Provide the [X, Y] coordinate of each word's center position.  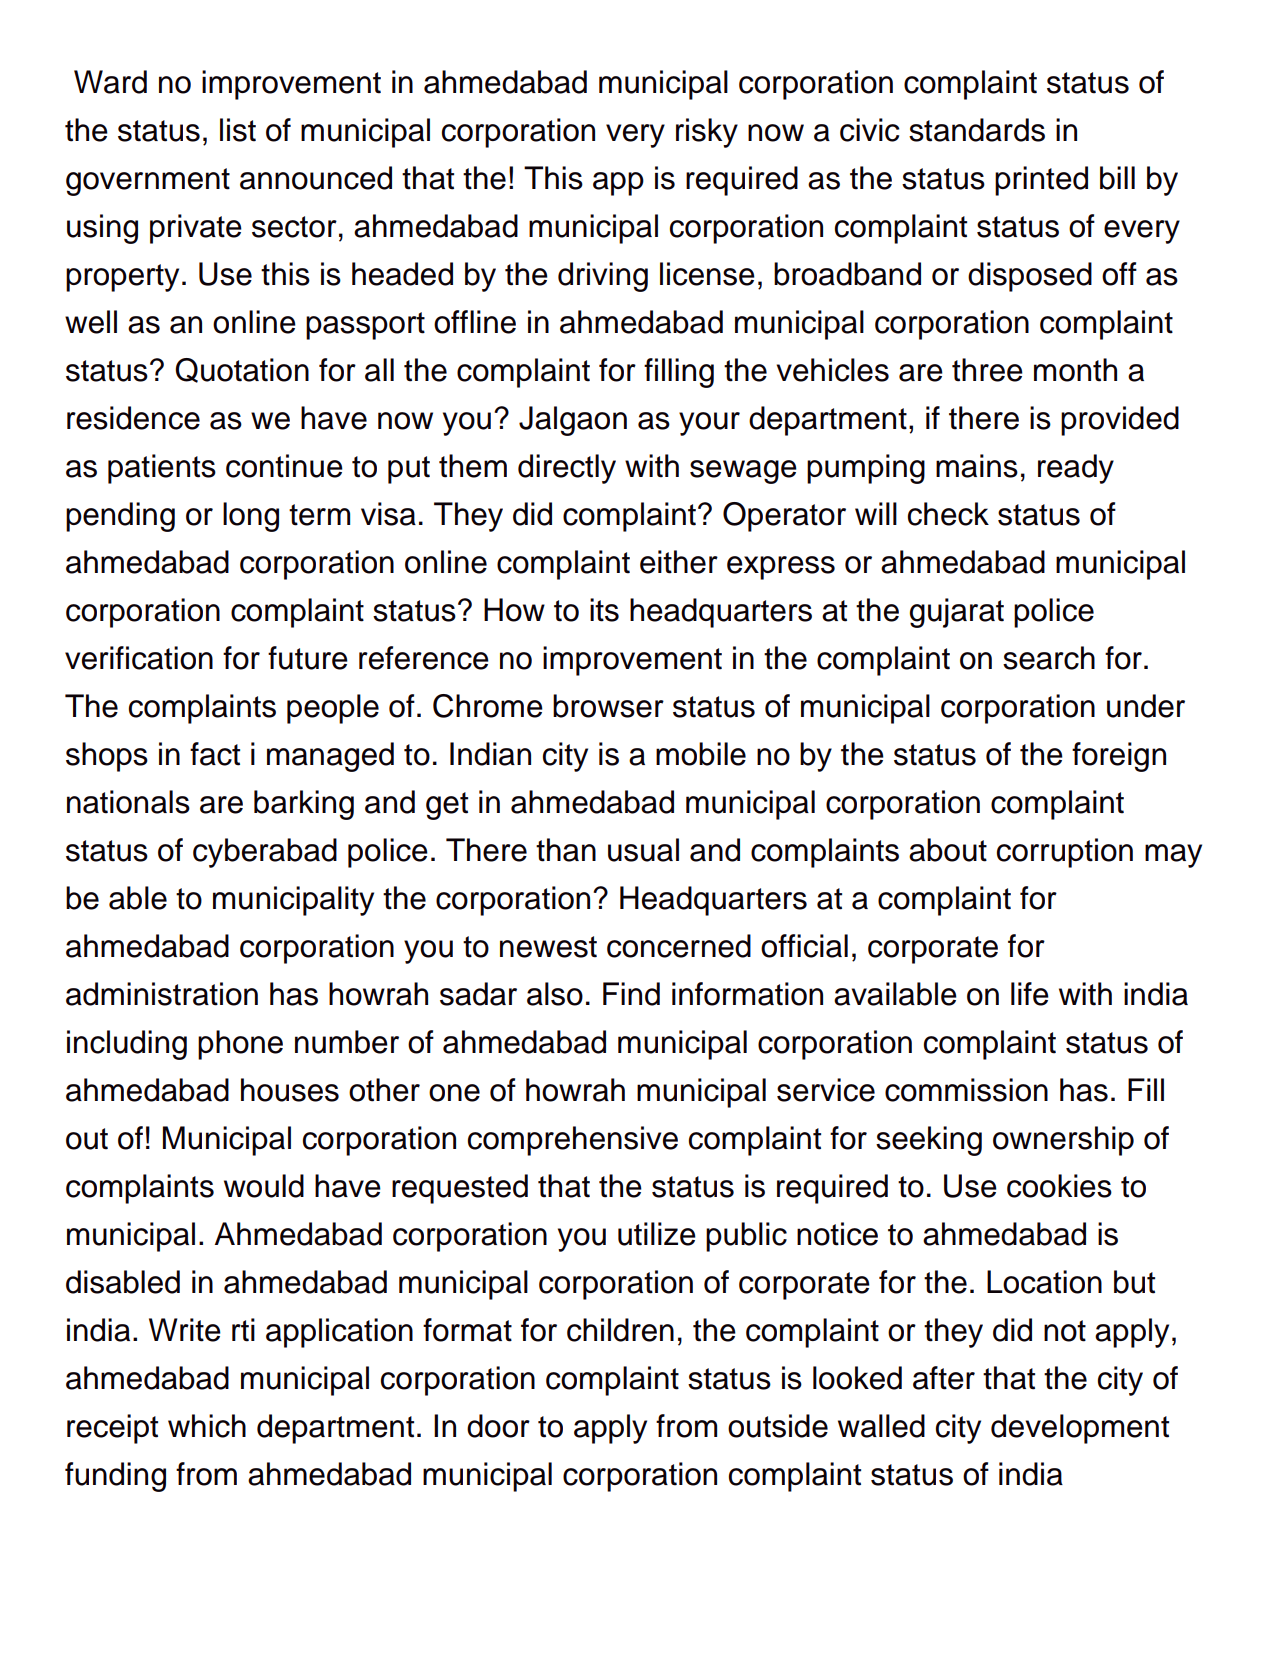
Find [631, 994]
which [207, 1426]
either [679, 562]
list [238, 130]
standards [977, 130]
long [251, 517]
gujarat [957, 613]
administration [162, 994]
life [1030, 994]
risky [707, 133]
